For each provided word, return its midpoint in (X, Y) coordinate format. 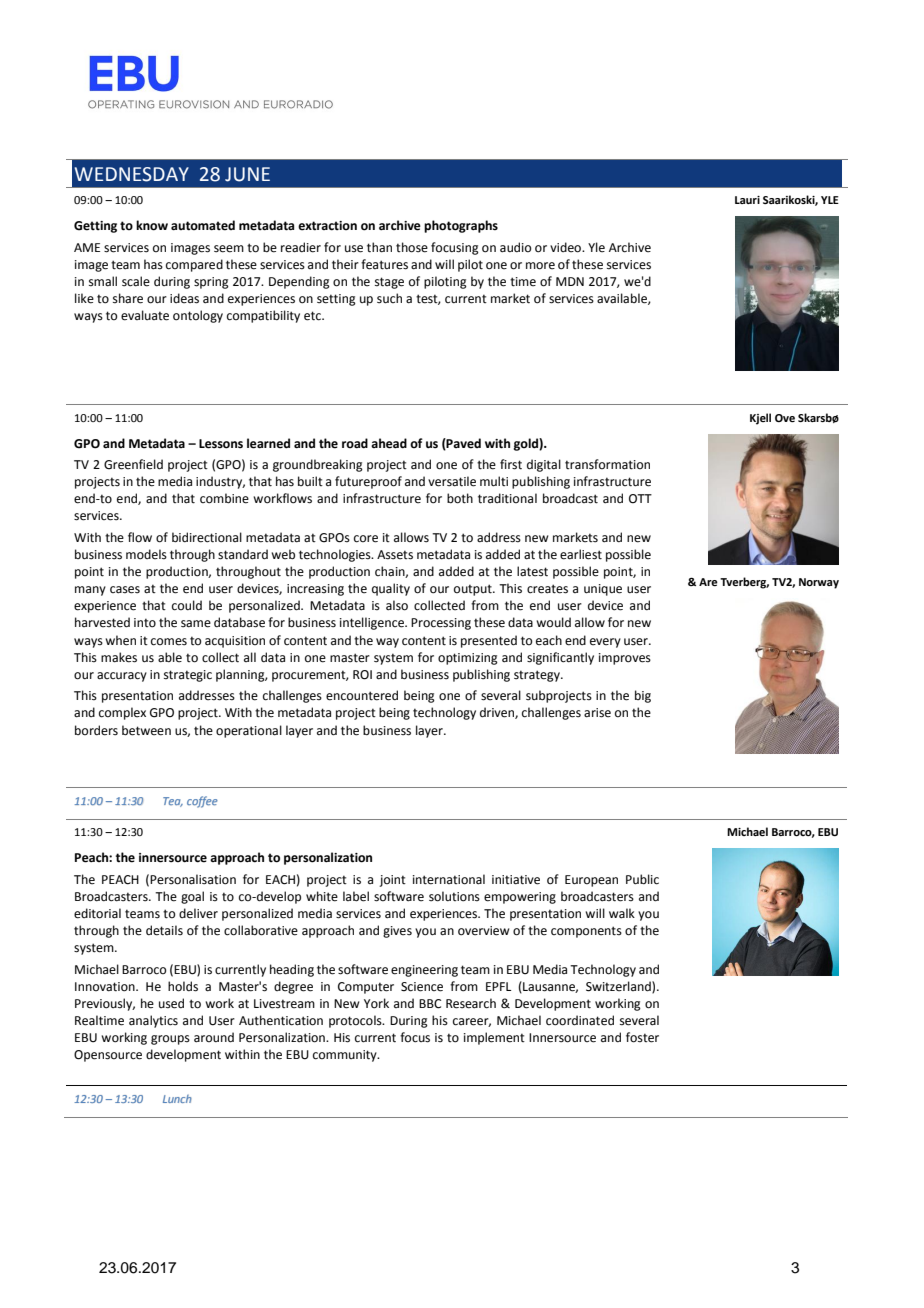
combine (224, 498)
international (449, 879)
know (152, 225)
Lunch (177, 1099)
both (460, 498)
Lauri (747, 200)
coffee (202, 802)
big (643, 696)
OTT (640, 499)
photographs (461, 226)
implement (494, 1038)
